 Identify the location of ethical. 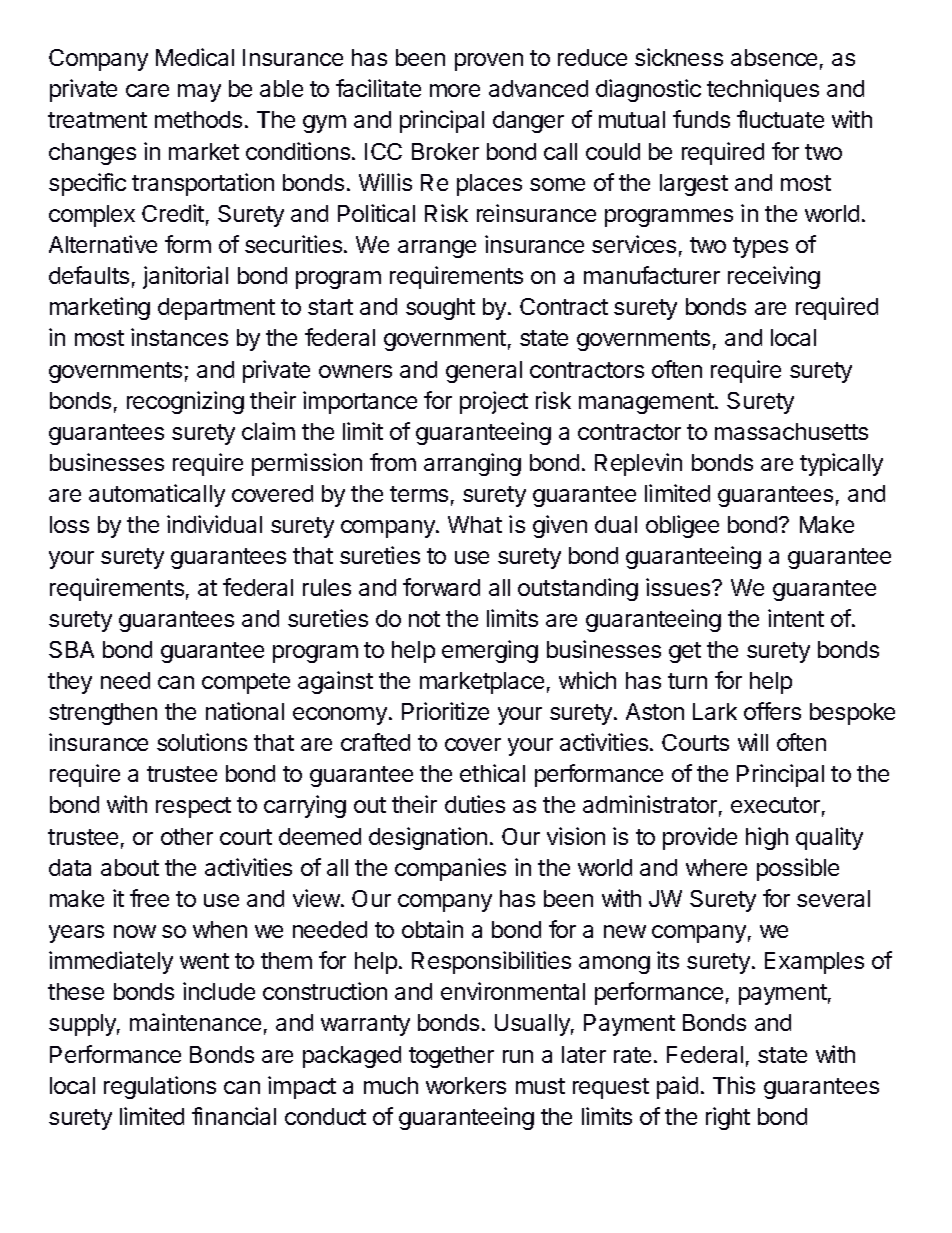
(492, 773).
